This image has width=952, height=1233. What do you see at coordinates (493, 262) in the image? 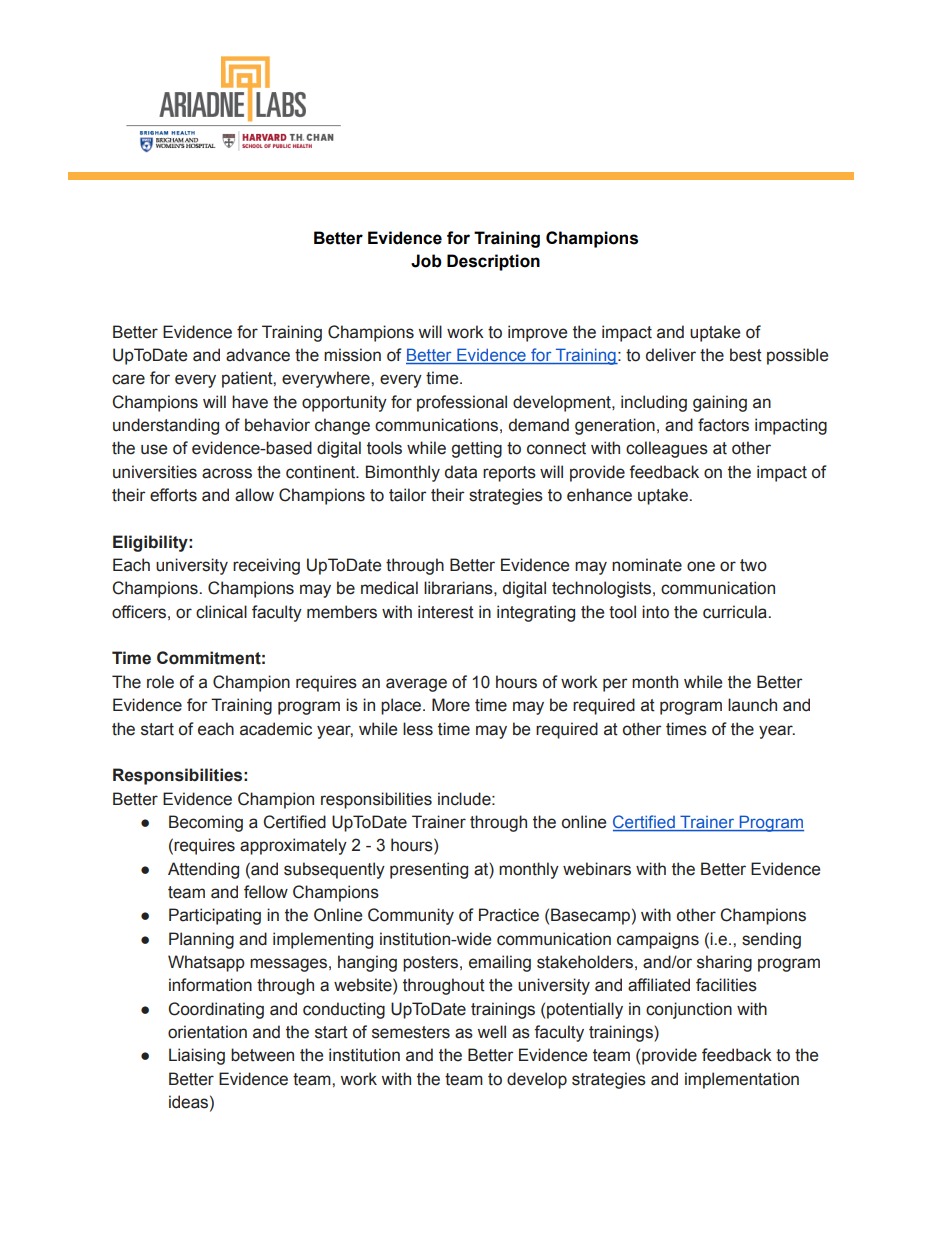
I see `Description` at bounding box center [493, 262].
